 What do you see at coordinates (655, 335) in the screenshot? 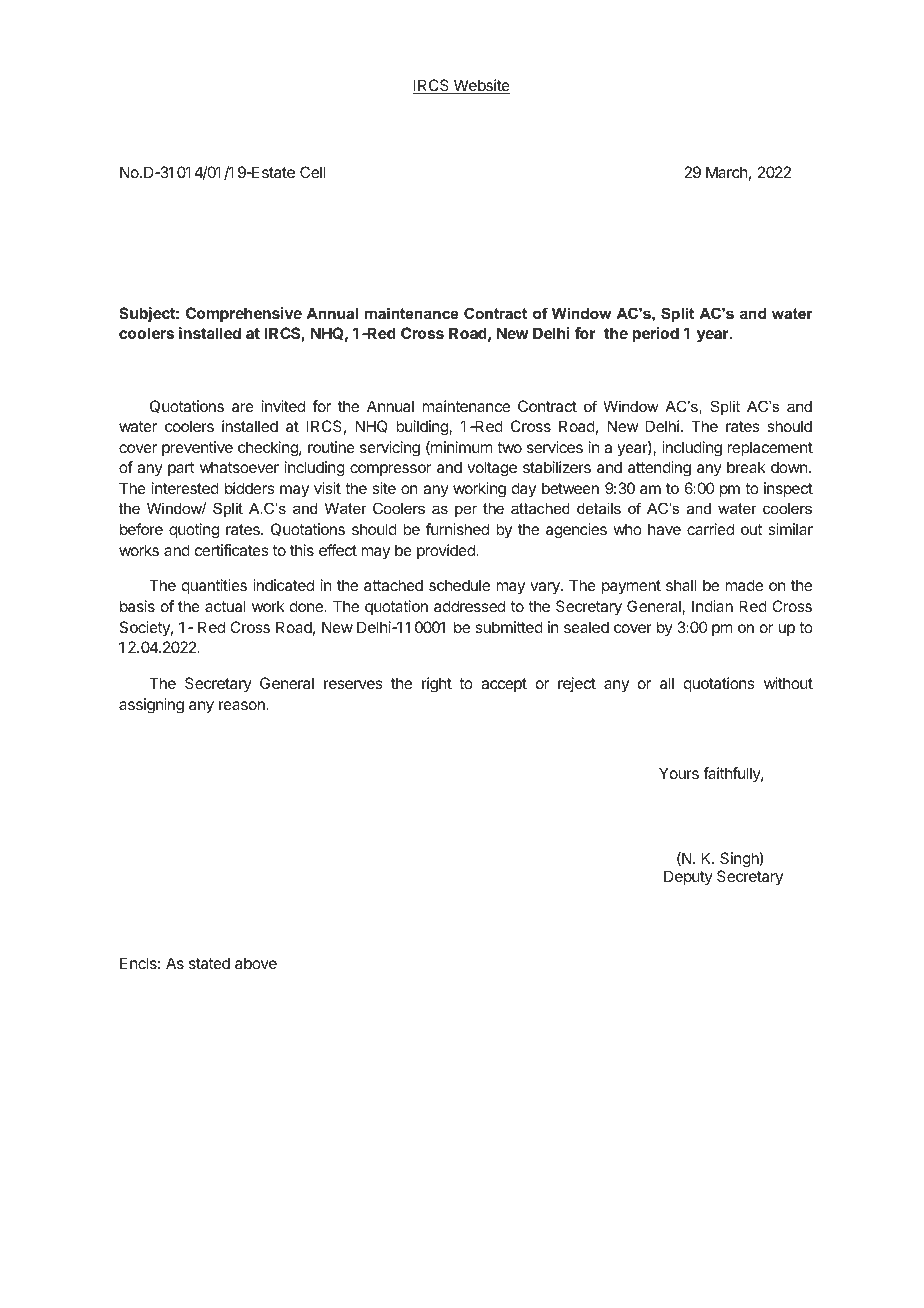
I see `period` at bounding box center [655, 335].
